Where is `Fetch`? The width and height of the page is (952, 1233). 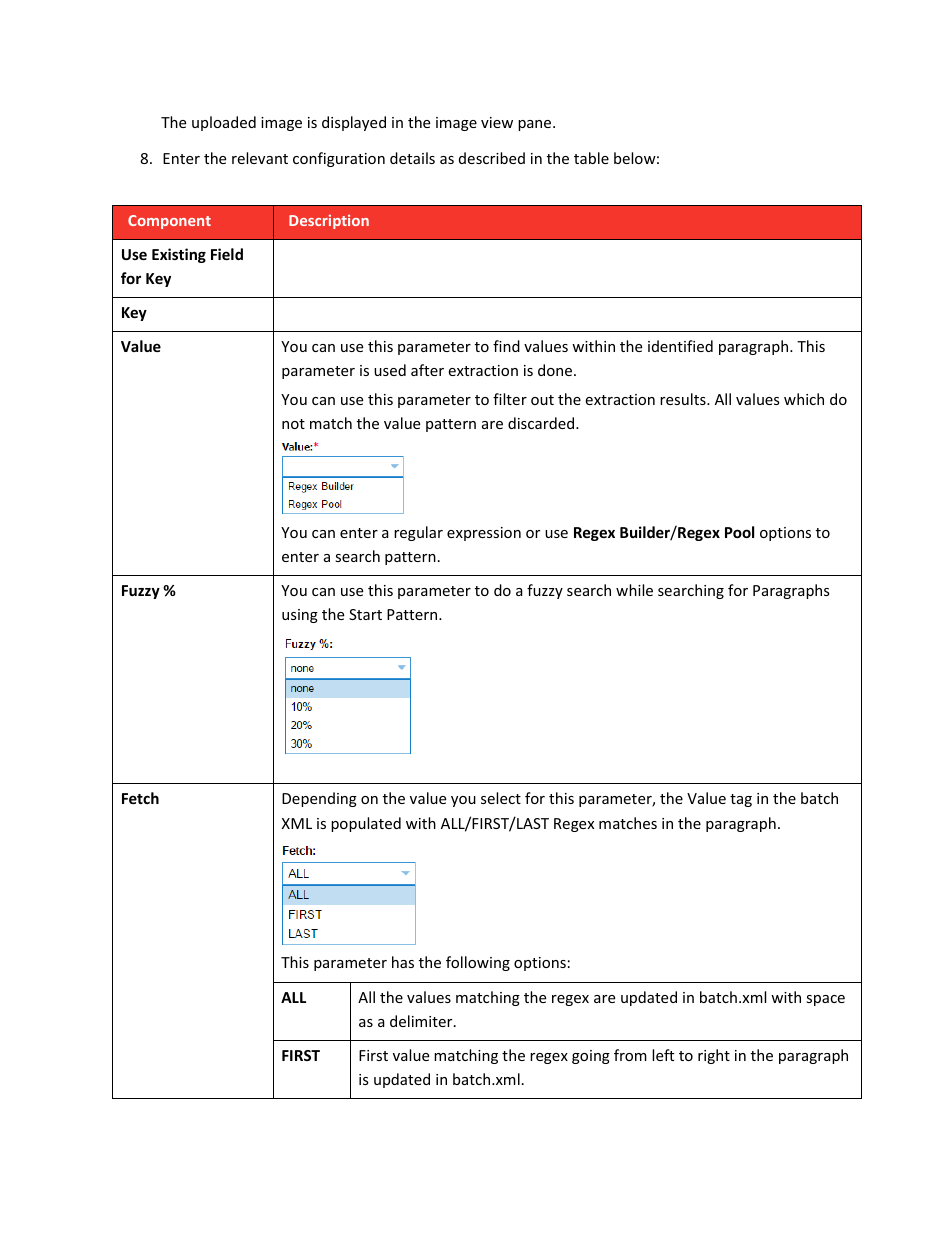 Fetch is located at coordinates (140, 798).
